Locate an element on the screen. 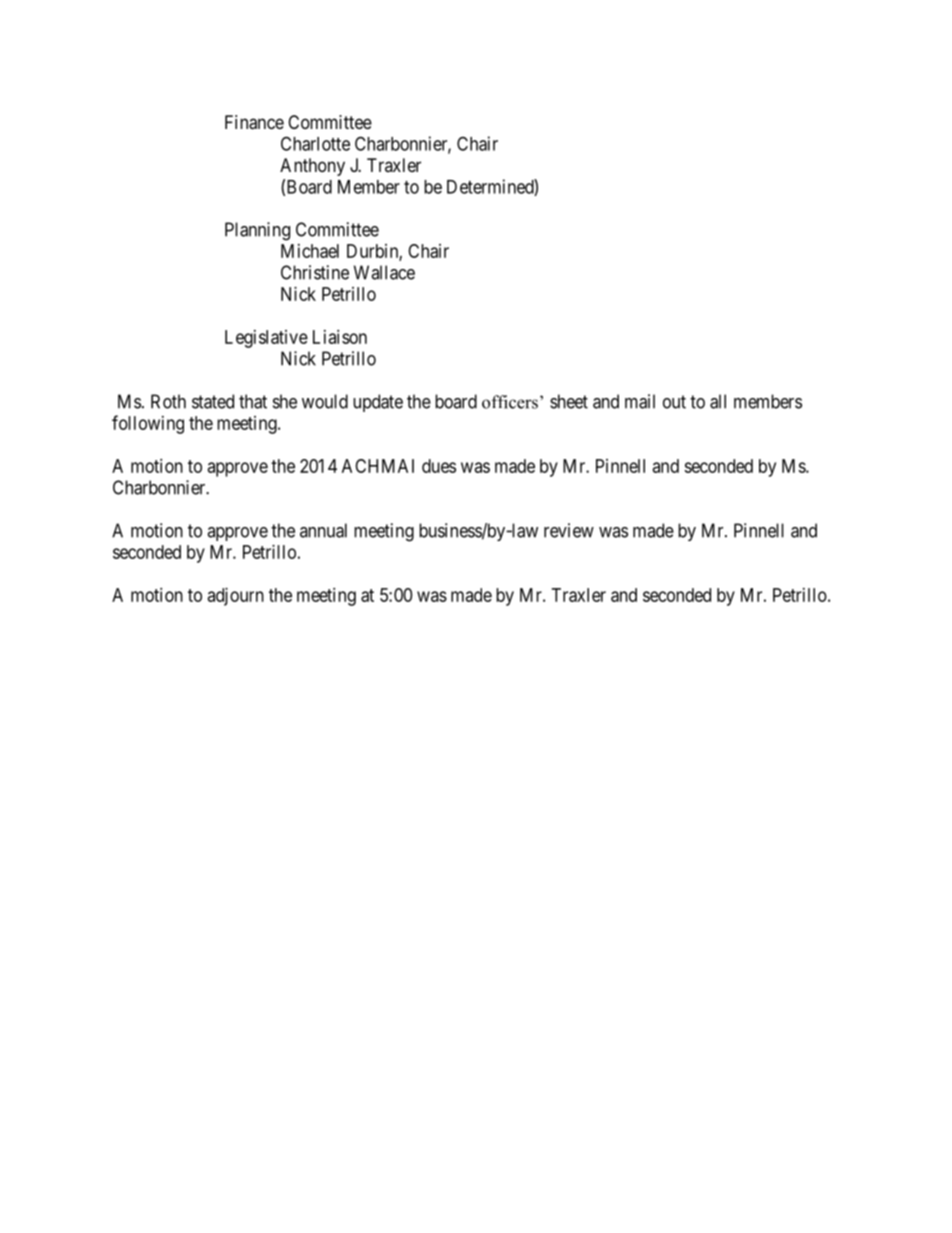 Image resolution: width=952 pixels, height=1233 pixels. dues is located at coordinates (439, 466).
